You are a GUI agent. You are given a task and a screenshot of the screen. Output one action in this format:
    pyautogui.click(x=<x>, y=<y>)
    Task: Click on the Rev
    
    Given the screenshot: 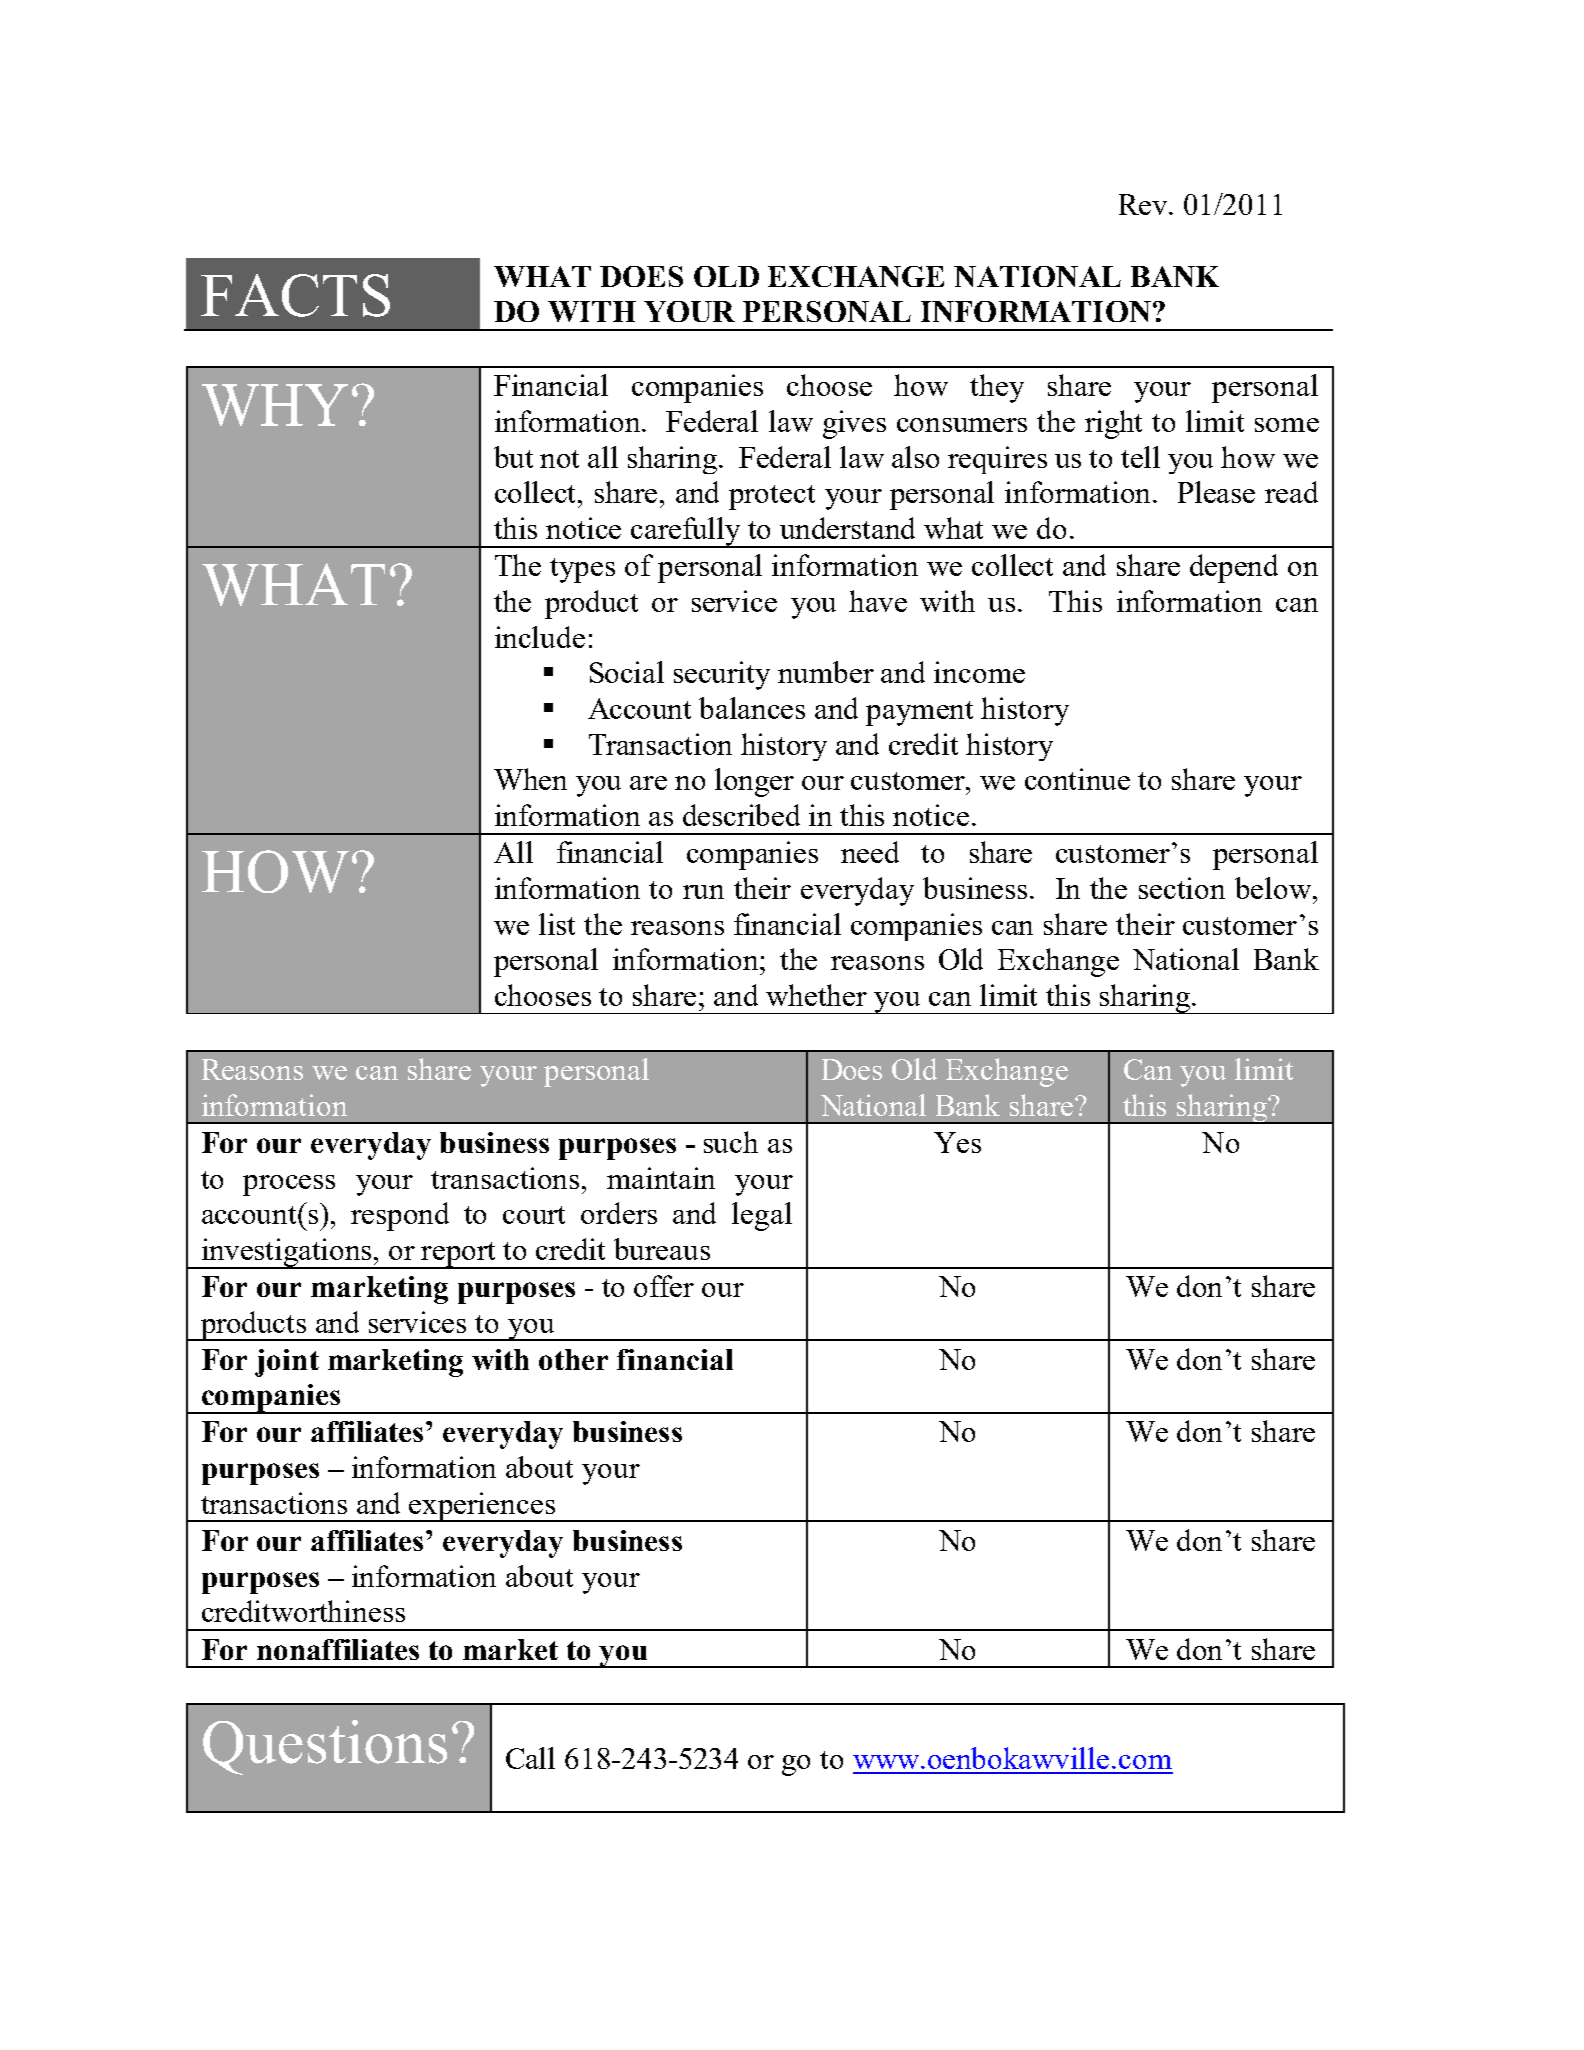 What is the action you would take?
    pyautogui.click(x=1144, y=204)
